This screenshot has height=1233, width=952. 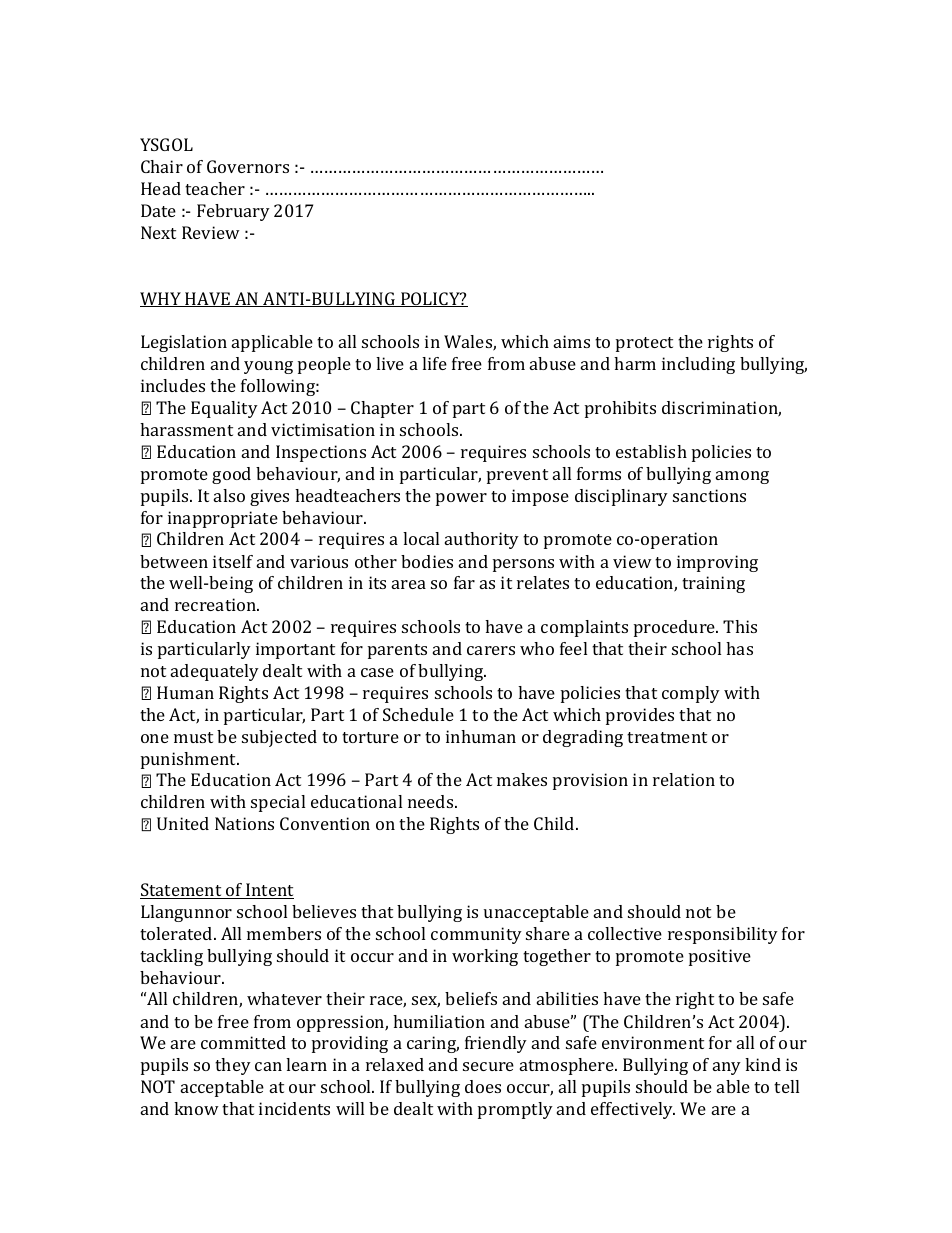 What do you see at coordinates (723, 935) in the screenshot?
I see `responsibility` at bounding box center [723, 935].
